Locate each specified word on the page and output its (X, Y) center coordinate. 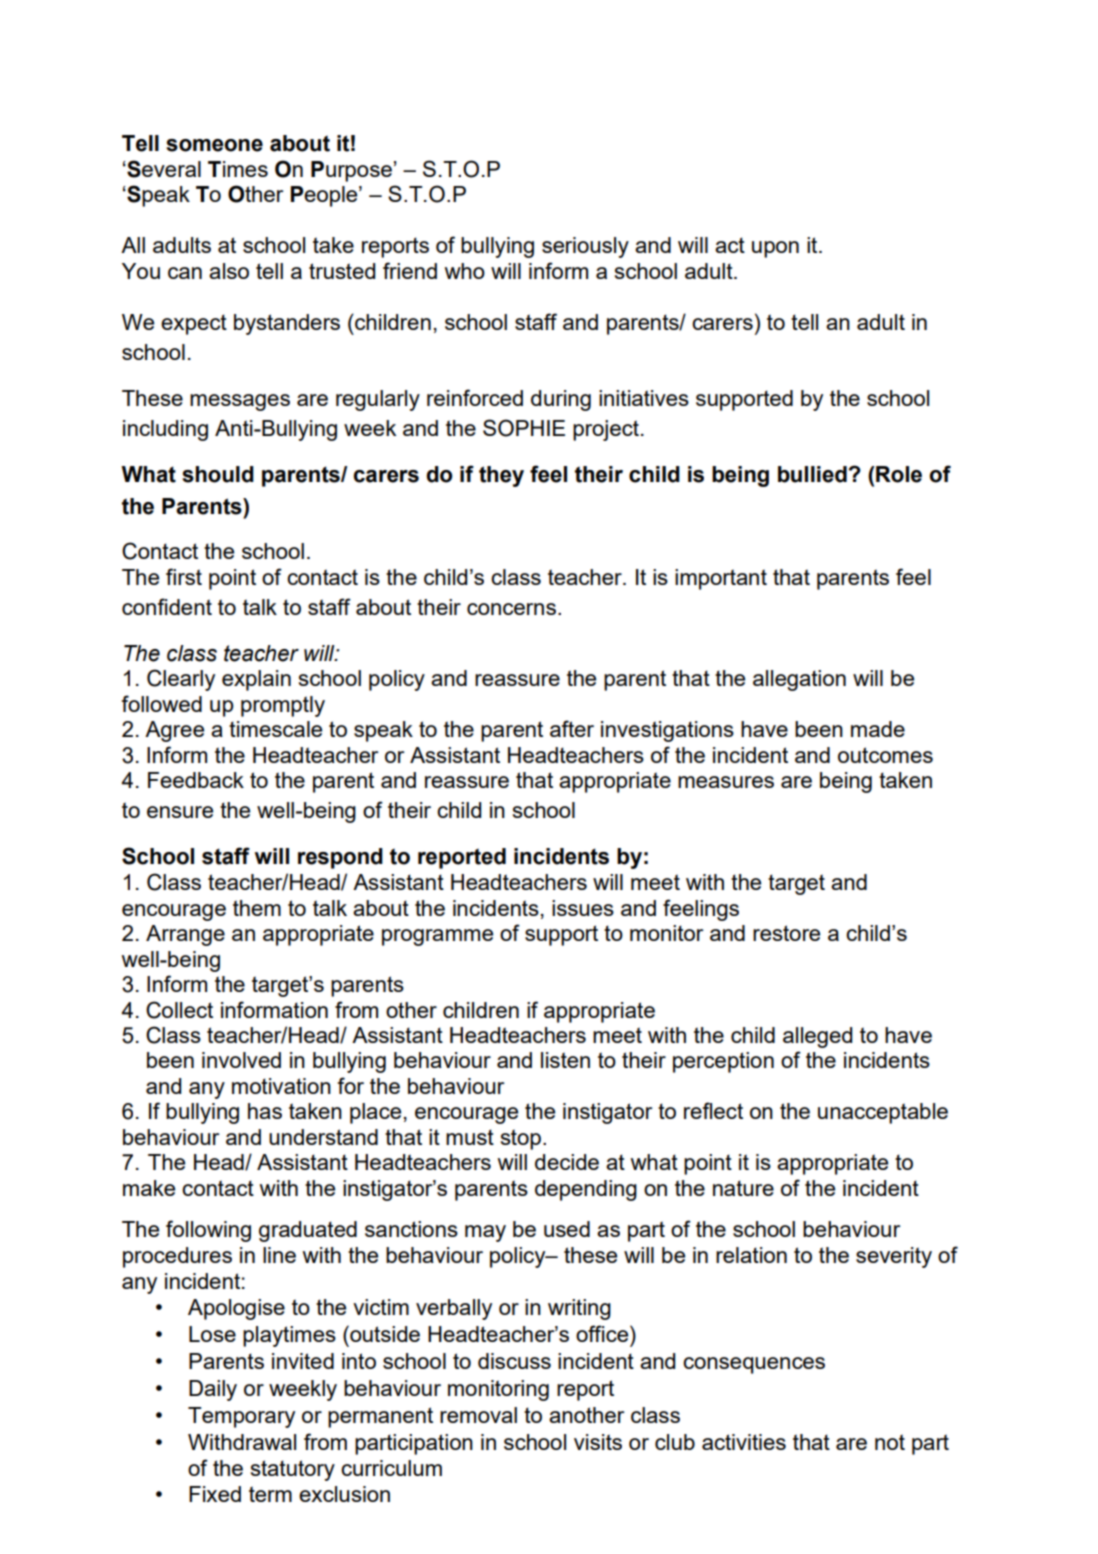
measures (726, 782)
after (572, 728)
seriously (585, 247)
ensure (180, 812)
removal (478, 1415)
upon (775, 249)
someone (214, 145)
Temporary (241, 1417)
